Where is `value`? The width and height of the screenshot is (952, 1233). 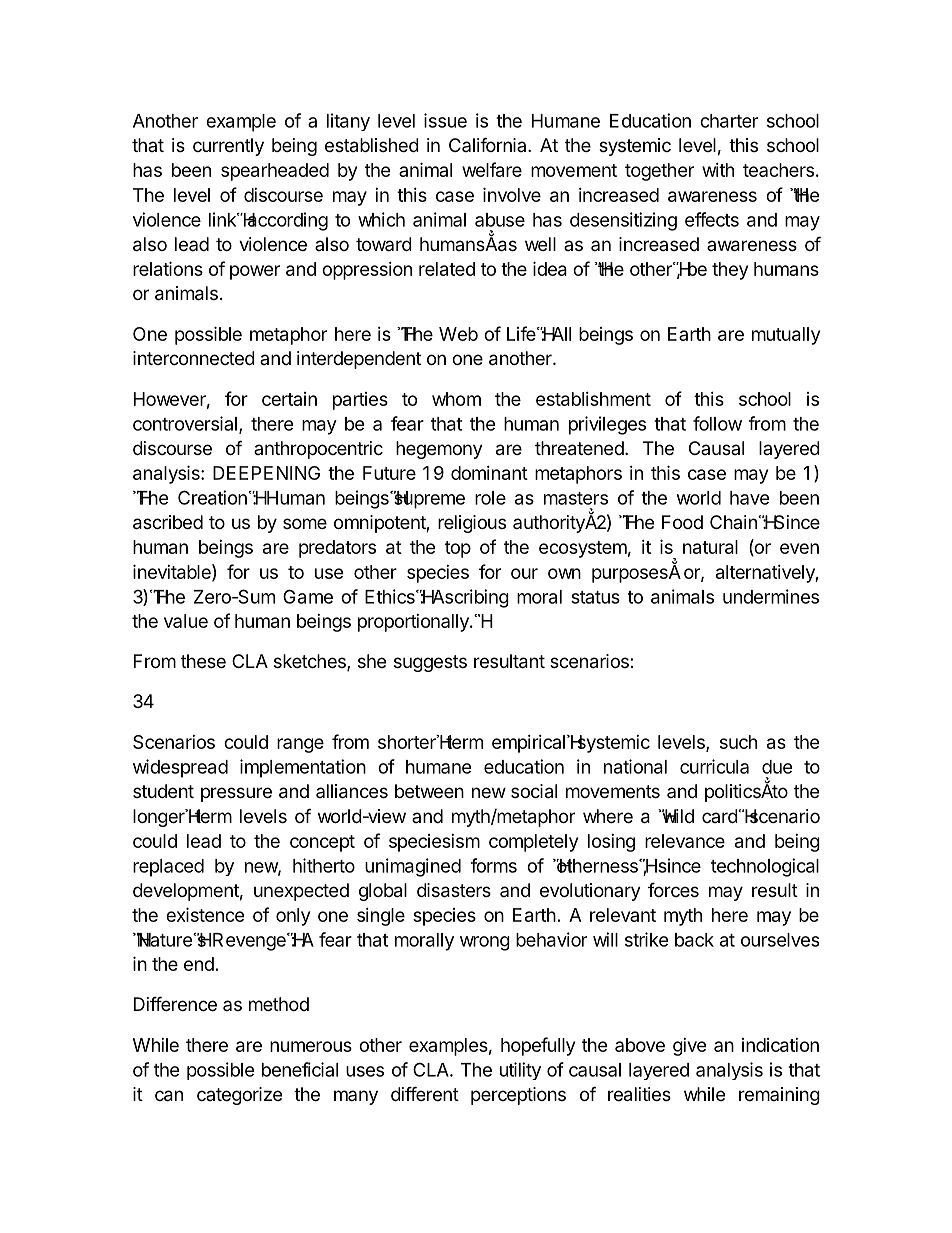 value is located at coordinates (186, 621).
